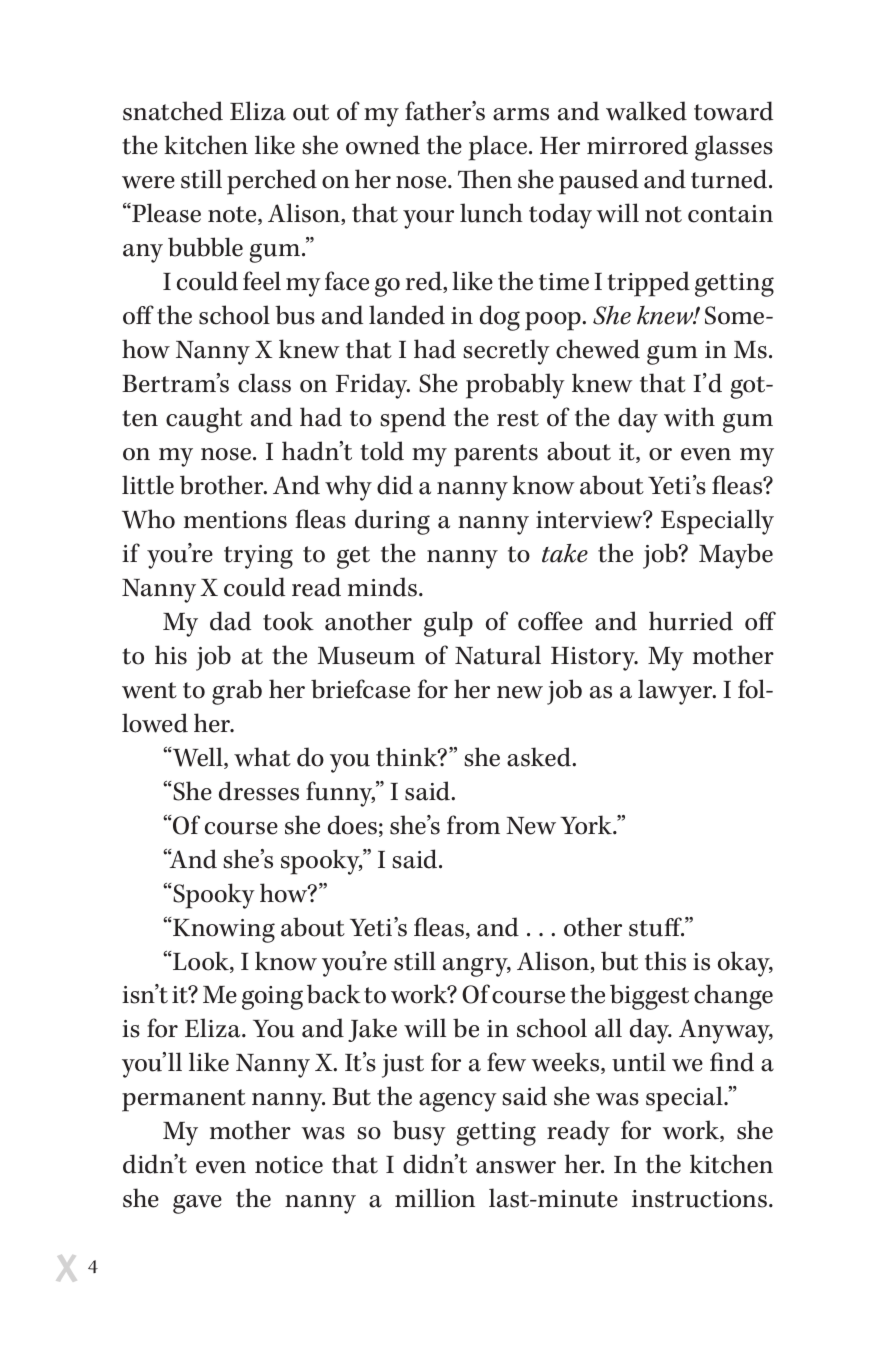 Image resolution: width=896 pixels, height=1345 pixels. Describe the element at coordinates (699, 1199) in the image. I see `instructions` at that location.
